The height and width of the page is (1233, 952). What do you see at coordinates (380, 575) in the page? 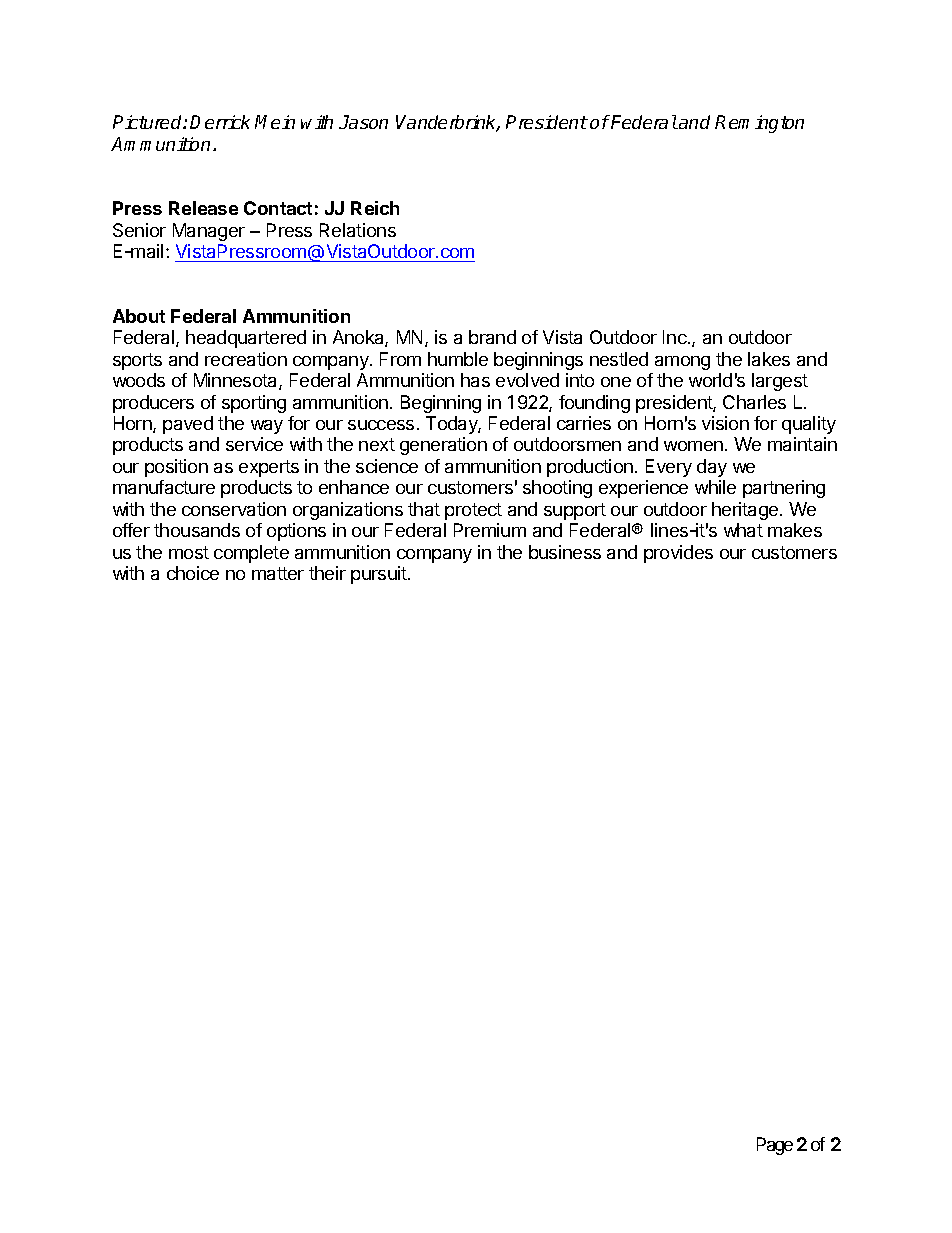
I see `pursuit` at bounding box center [380, 575].
